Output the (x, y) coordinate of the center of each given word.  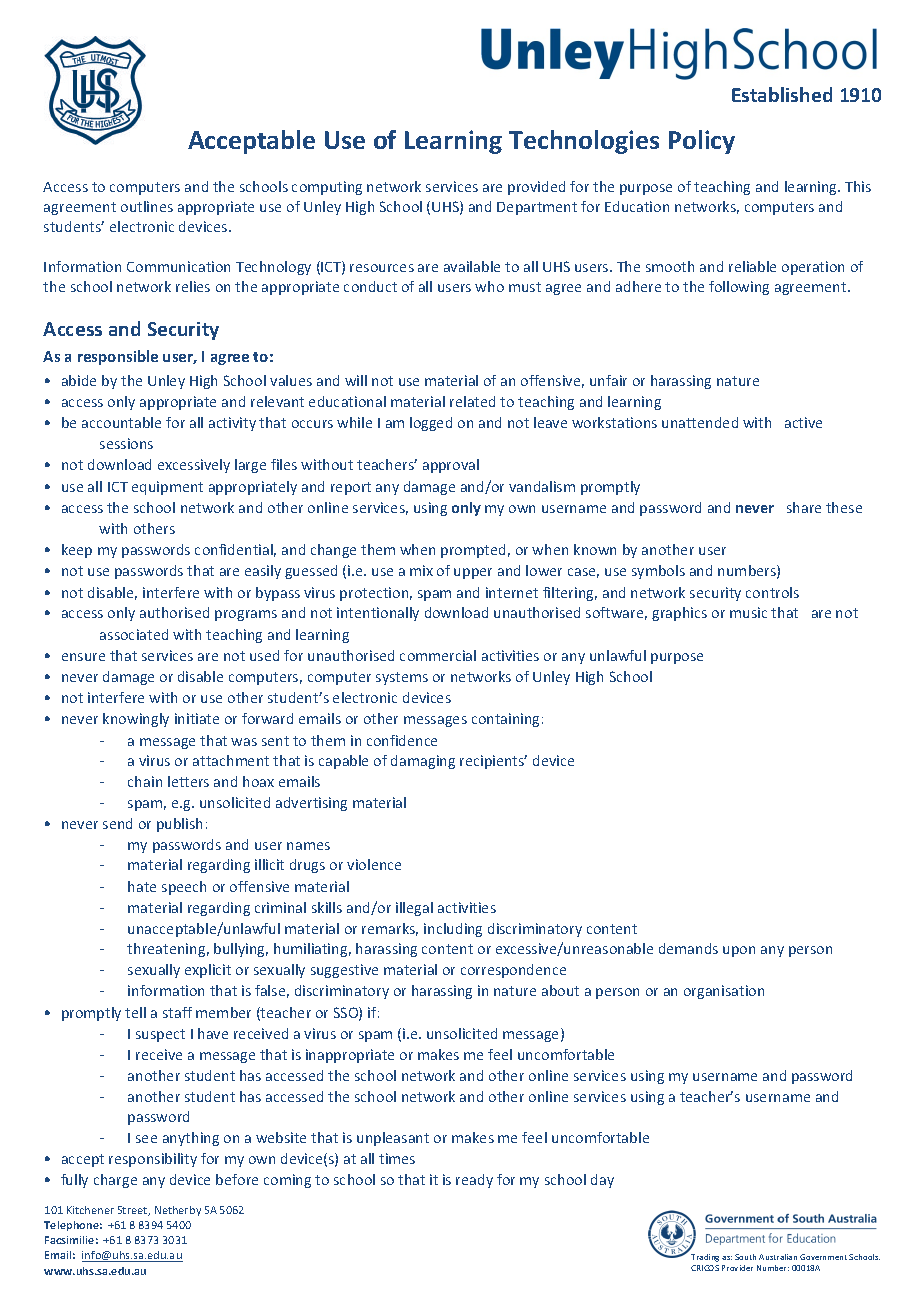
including (453, 930)
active (803, 422)
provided (536, 188)
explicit (208, 971)
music (748, 612)
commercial (438, 655)
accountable (121, 422)
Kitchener (90, 1210)
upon (739, 951)
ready (474, 1181)
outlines (147, 206)
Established (782, 94)
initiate (197, 718)
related (472, 401)
